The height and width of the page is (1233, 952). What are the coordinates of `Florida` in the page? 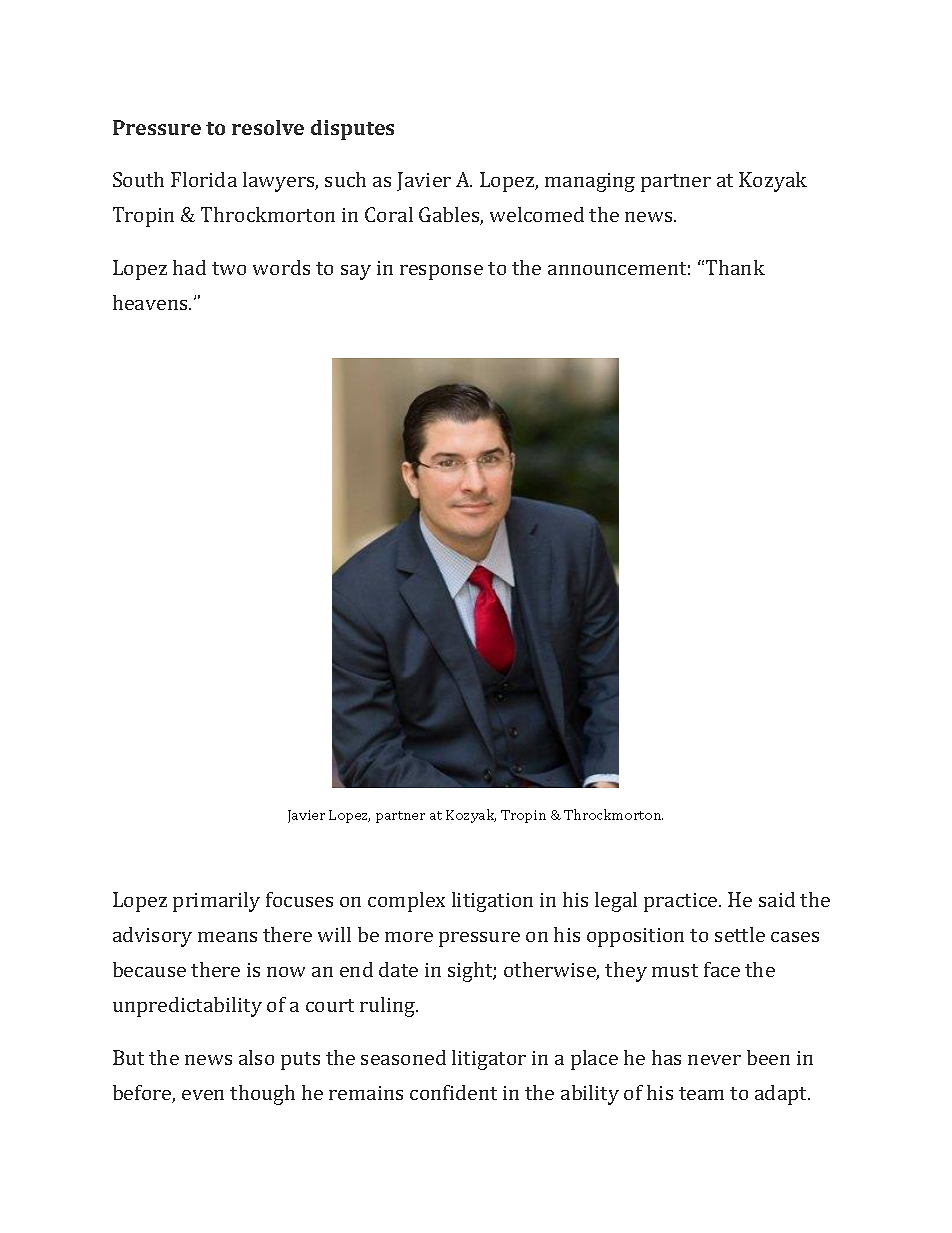 It's located at (204, 179).
